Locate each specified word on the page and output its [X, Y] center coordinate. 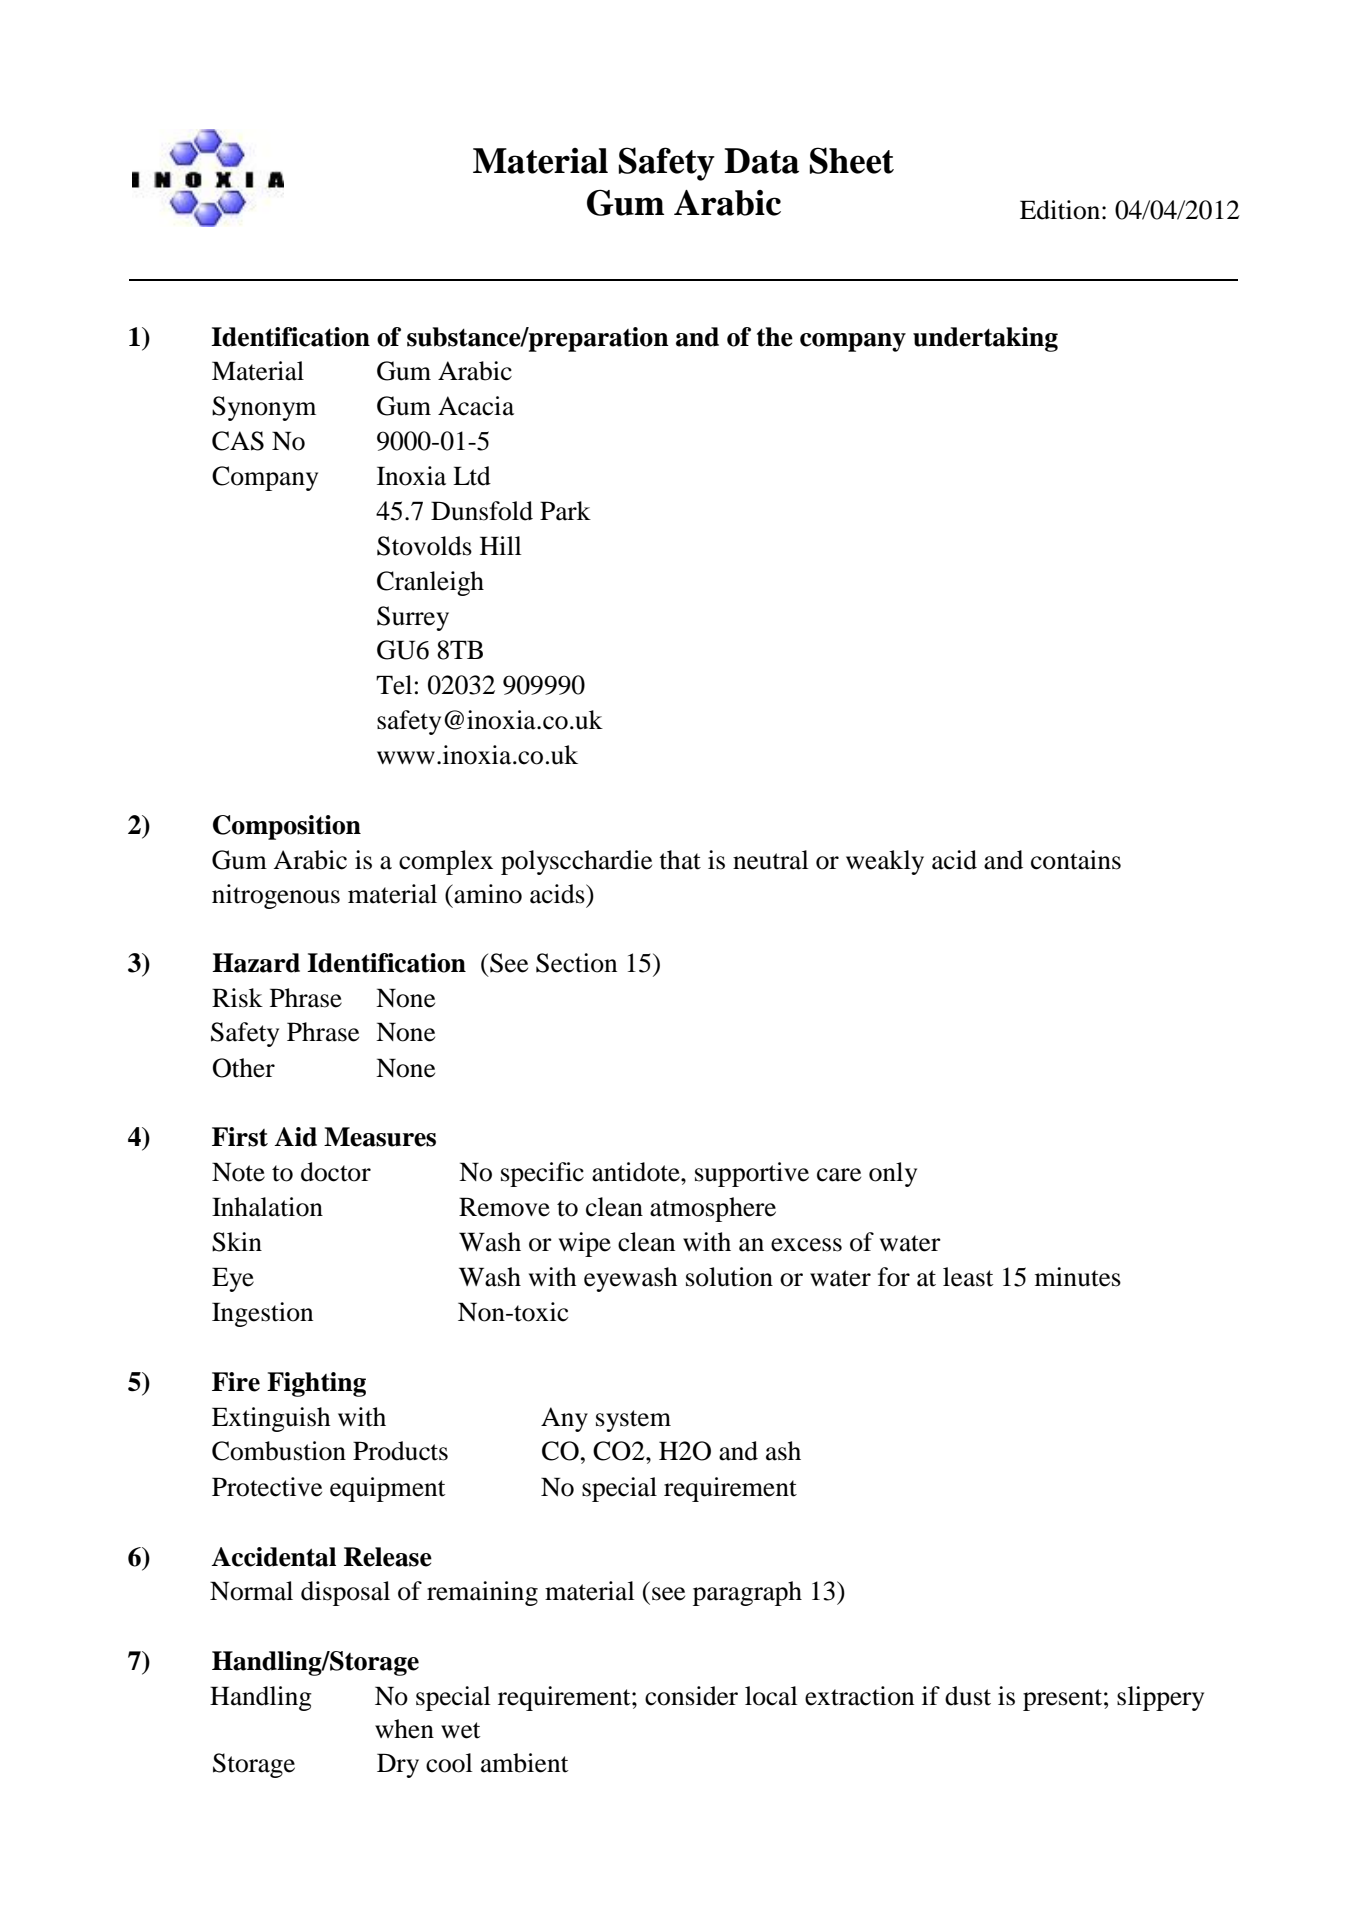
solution [729, 1277]
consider [691, 1696]
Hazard [256, 963]
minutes [1078, 1277]
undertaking [985, 339]
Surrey [413, 618]
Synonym [264, 408]
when [404, 1729]
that [680, 860]
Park [565, 511]
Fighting [316, 1384]
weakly [885, 862]
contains [1076, 860]
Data [761, 161]
